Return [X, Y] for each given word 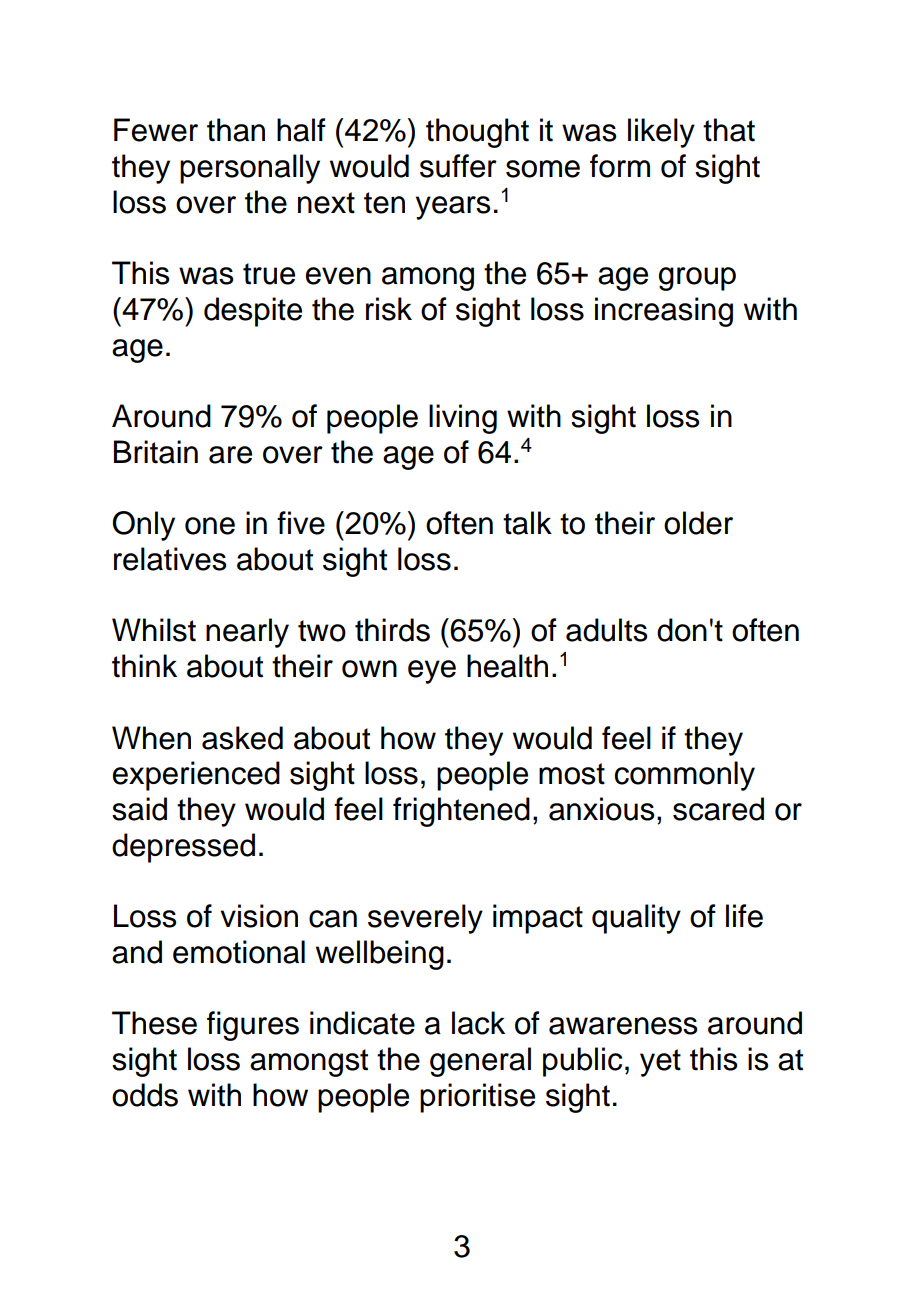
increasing [664, 312]
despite [253, 312]
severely [425, 919]
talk [527, 523]
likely [661, 133]
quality [636, 919]
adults [607, 630]
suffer [458, 166]
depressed [183, 848]
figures [253, 1026]
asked [242, 738]
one [210, 526]
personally [250, 169]
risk [389, 309]
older [698, 523]
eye [432, 672]
